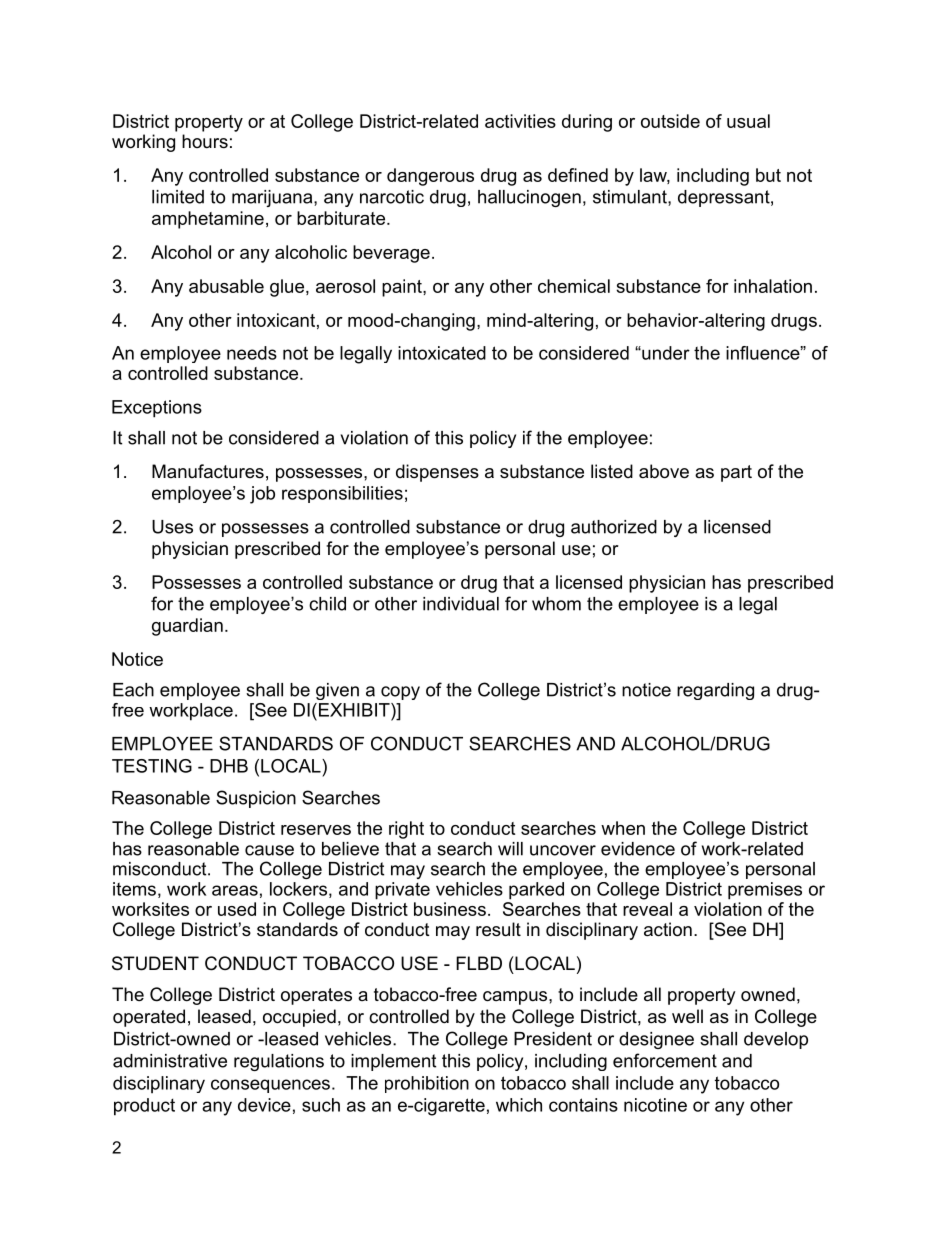 This screenshot has width=952, height=1233. I want to click on prohibition, so click(427, 1084).
